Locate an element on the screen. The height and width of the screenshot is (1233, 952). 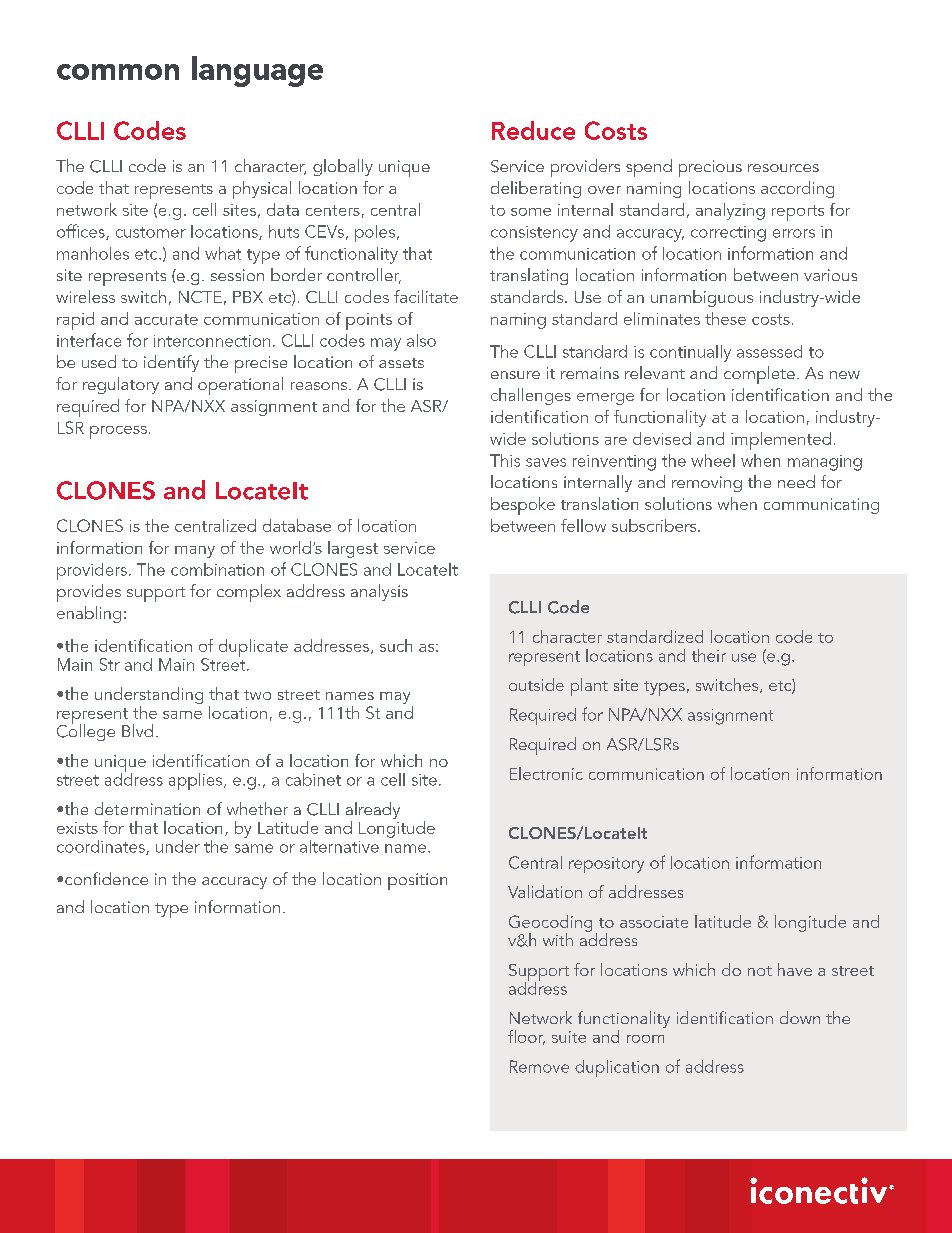
Reduce is located at coordinates (533, 130).
